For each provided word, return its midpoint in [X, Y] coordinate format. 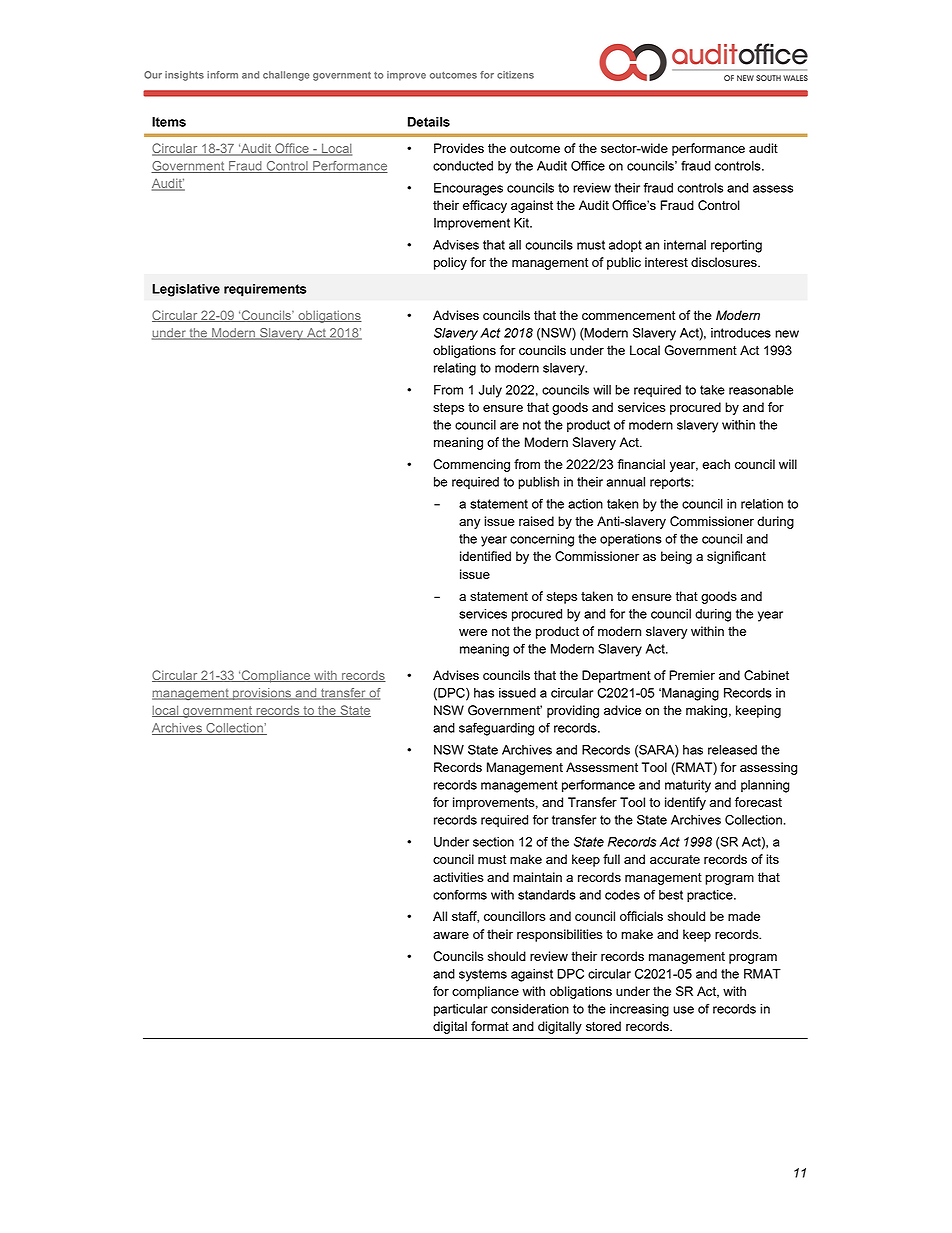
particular [461, 1010]
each [716, 464]
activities [458, 877]
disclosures [725, 262]
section [493, 842]
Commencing [471, 465]
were [473, 632]
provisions [262, 694]
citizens [515, 75]
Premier [692, 675]
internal [685, 245]
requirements [265, 290]
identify [685, 803]
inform [222, 75]
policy [450, 263]
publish [538, 483]
